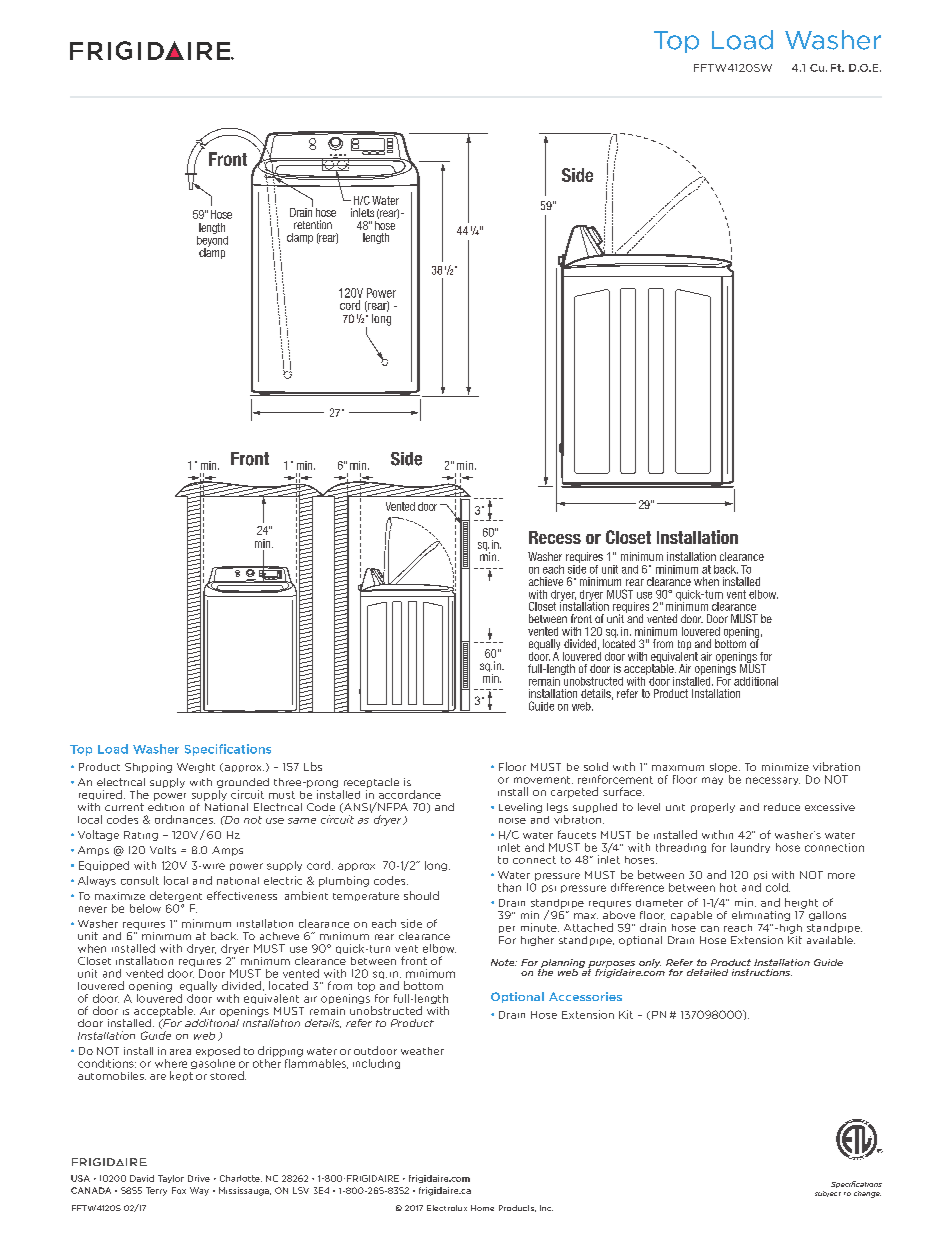  What do you see at coordinates (596, 766) in the screenshot?
I see `solid` at bounding box center [596, 766].
